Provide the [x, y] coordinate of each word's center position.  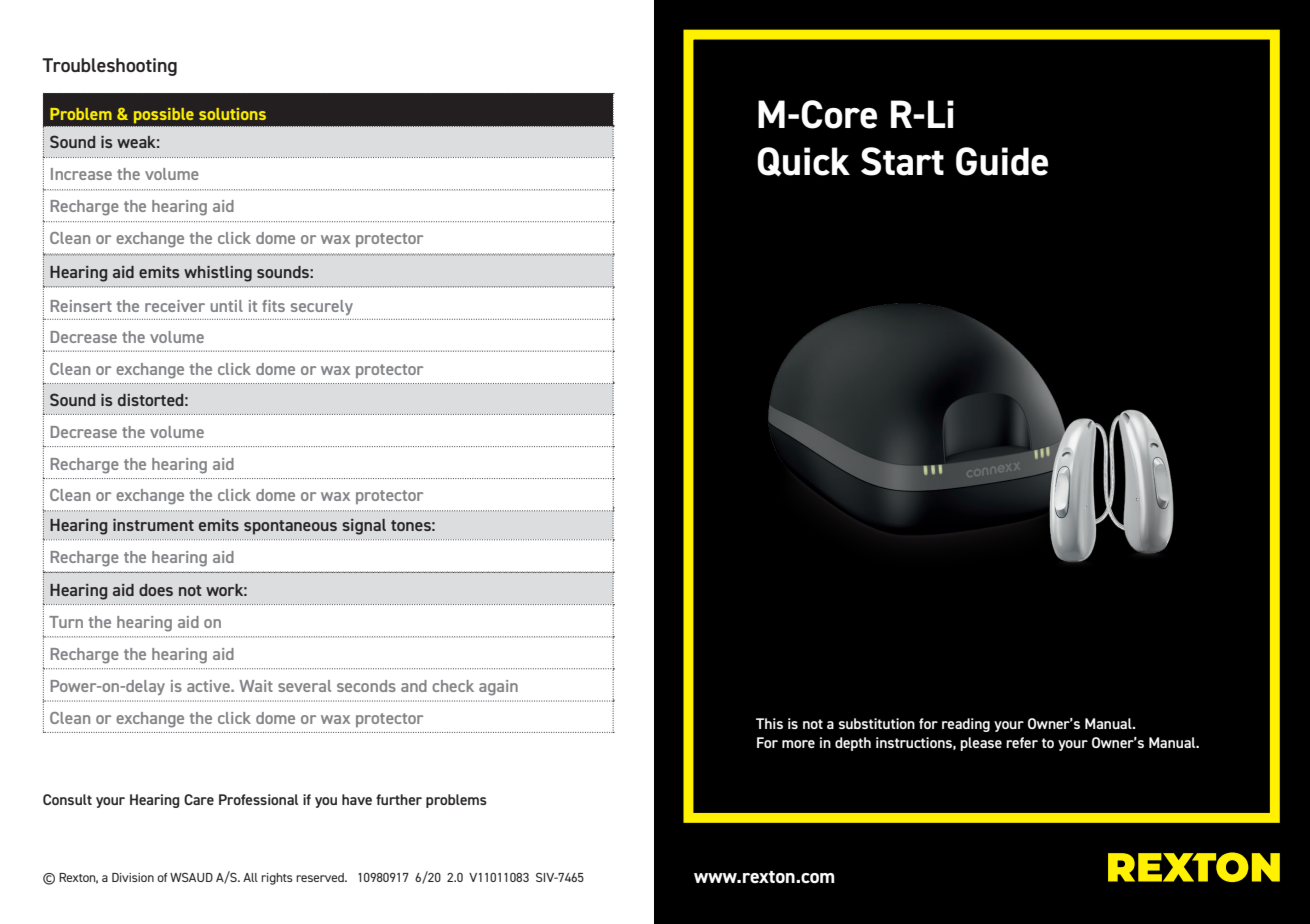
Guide [1002, 161]
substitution [877, 723]
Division [133, 877]
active [209, 686]
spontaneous [290, 527]
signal [364, 527]
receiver [175, 306]
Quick [803, 162]
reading [966, 725]
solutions [232, 114]
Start [902, 161]
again [498, 688]
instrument [153, 525]
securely [322, 307]
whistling [218, 274]
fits [273, 306]
